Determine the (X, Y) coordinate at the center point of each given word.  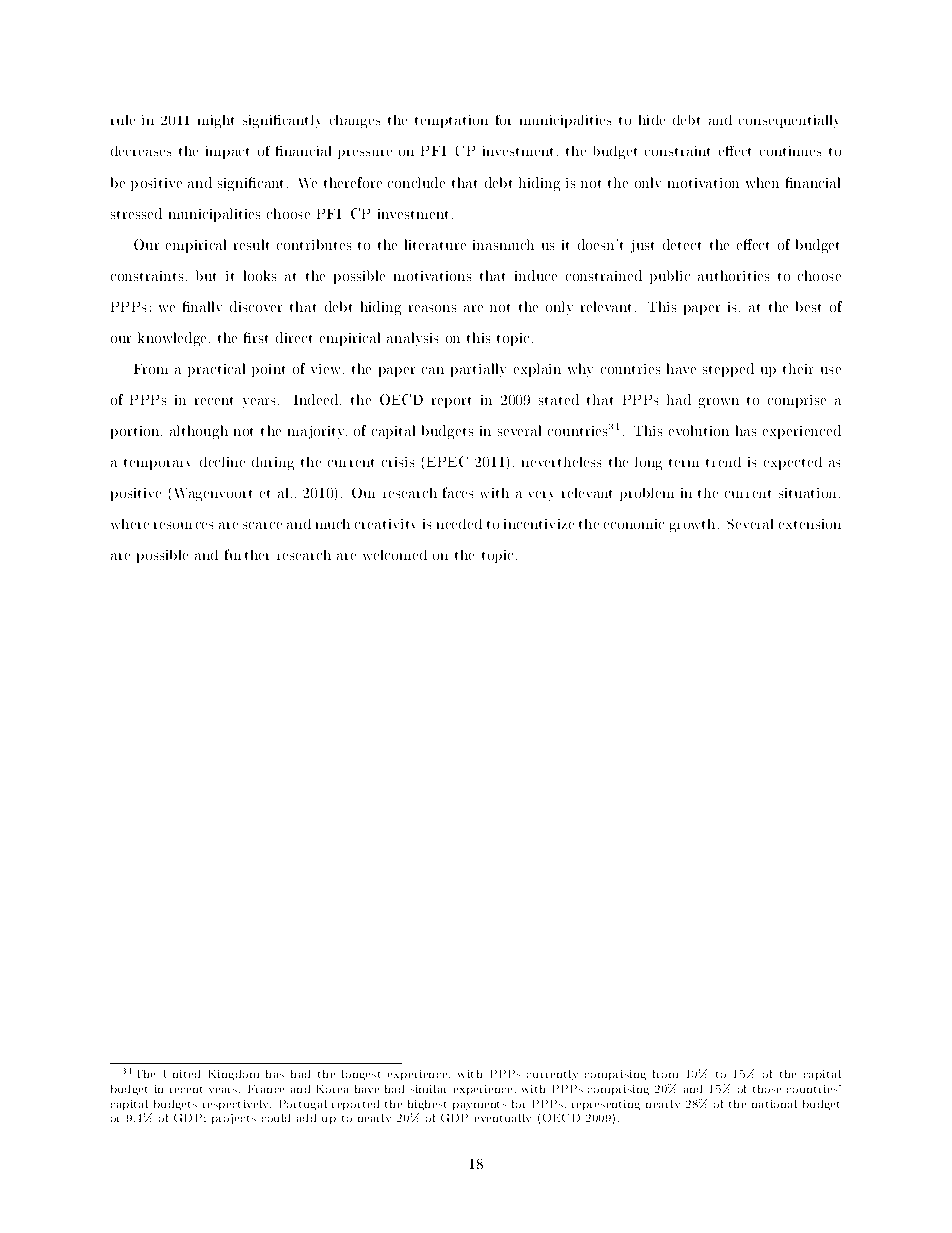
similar (428, 1089)
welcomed (395, 555)
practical (216, 370)
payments (479, 1106)
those (767, 1089)
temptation (451, 121)
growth (692, 525)
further (247, 554)
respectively (237, 1105)
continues (790, 151)
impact (227, 152)
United (182, 1074)
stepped (728, 370)
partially (478, 370)
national (774, 1104)
